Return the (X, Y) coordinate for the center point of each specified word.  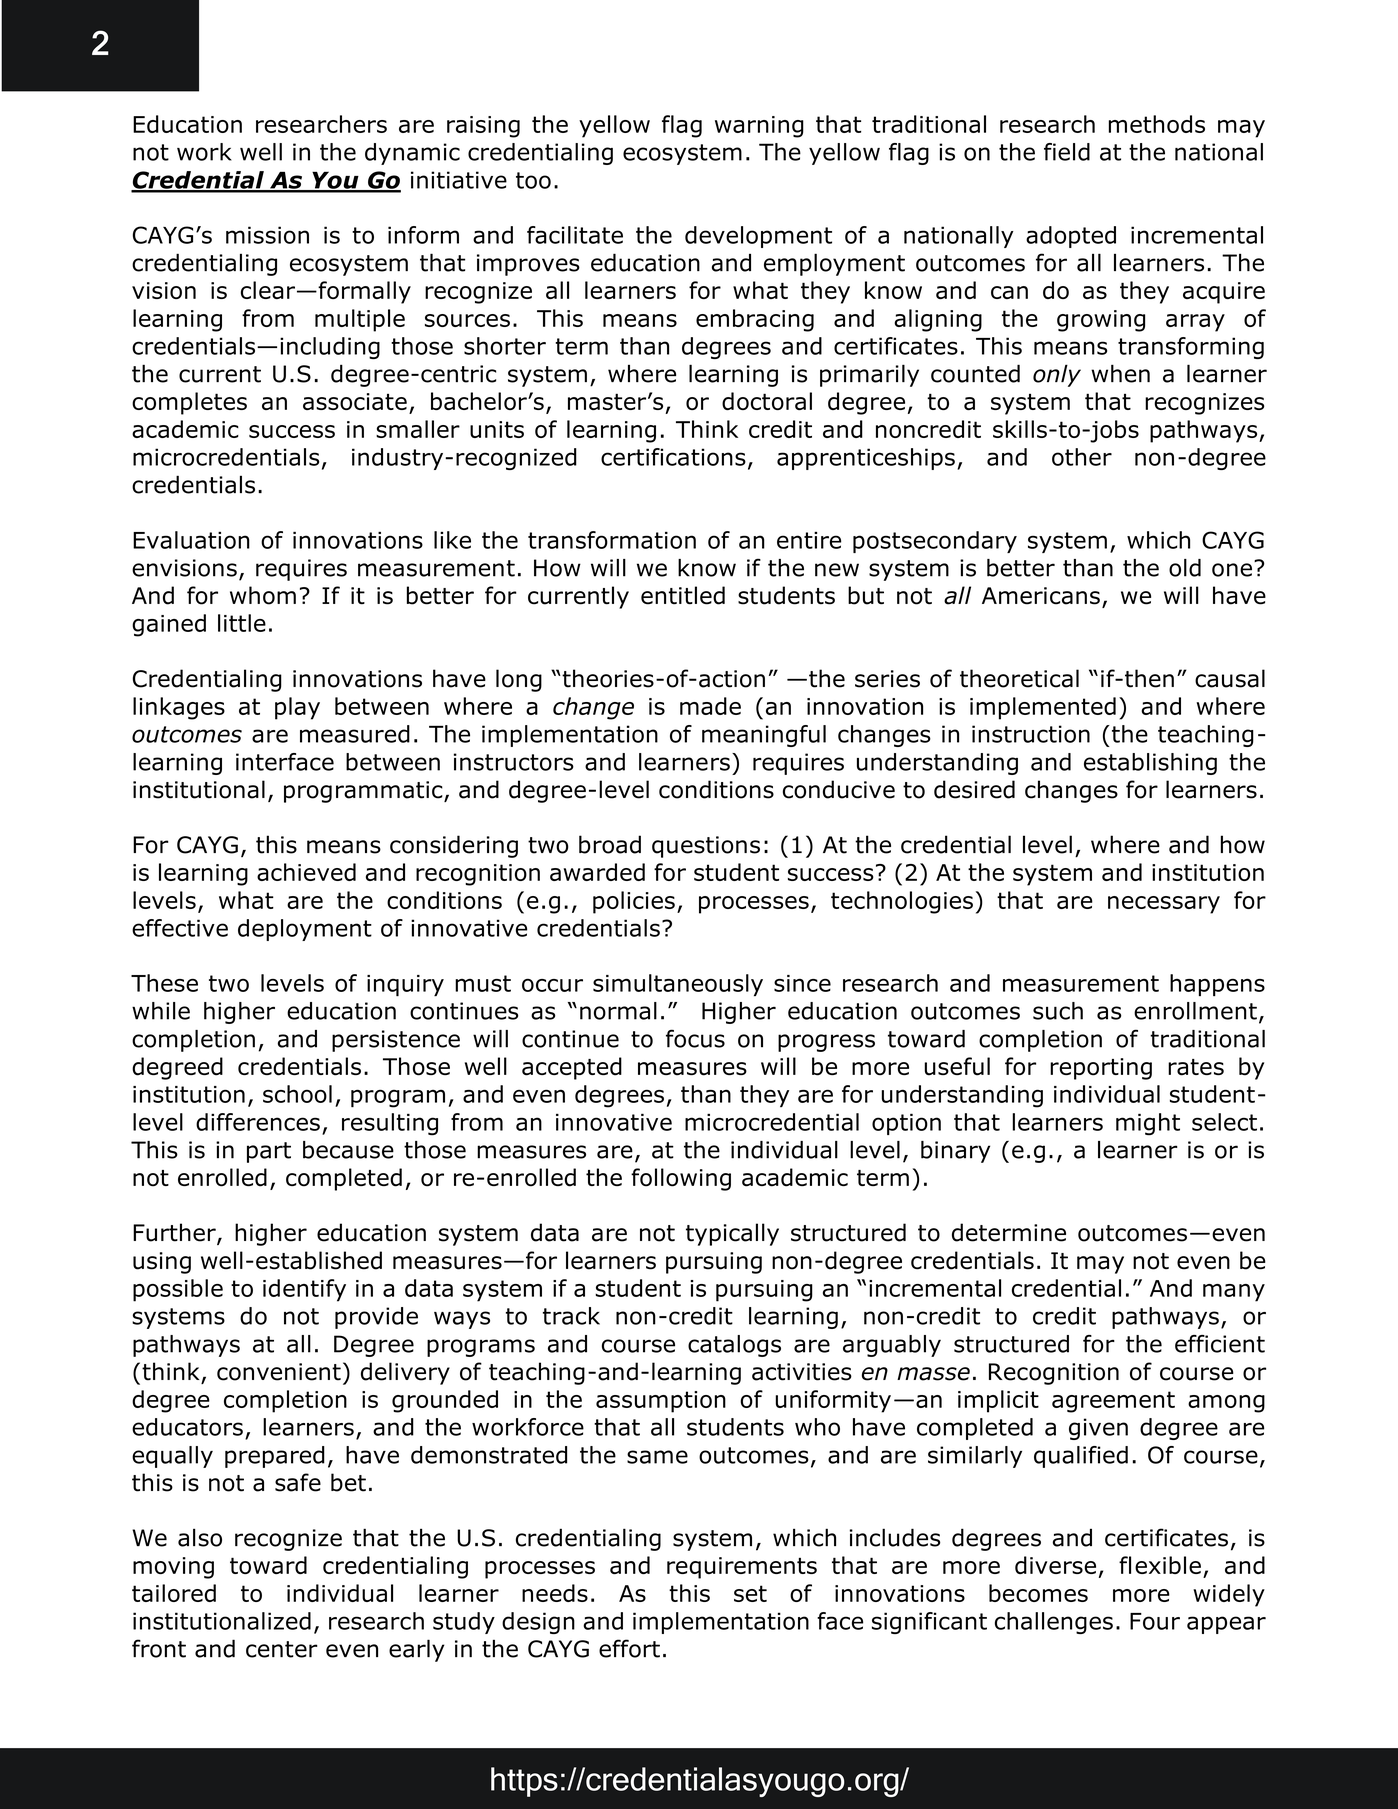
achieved (306, 872)
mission (267, 235)
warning (759, 127)
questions (706, 847)
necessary (1164, 905)
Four (1155, 1621)
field (1067, 152)
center (282, 1649)
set (750, 1593)
